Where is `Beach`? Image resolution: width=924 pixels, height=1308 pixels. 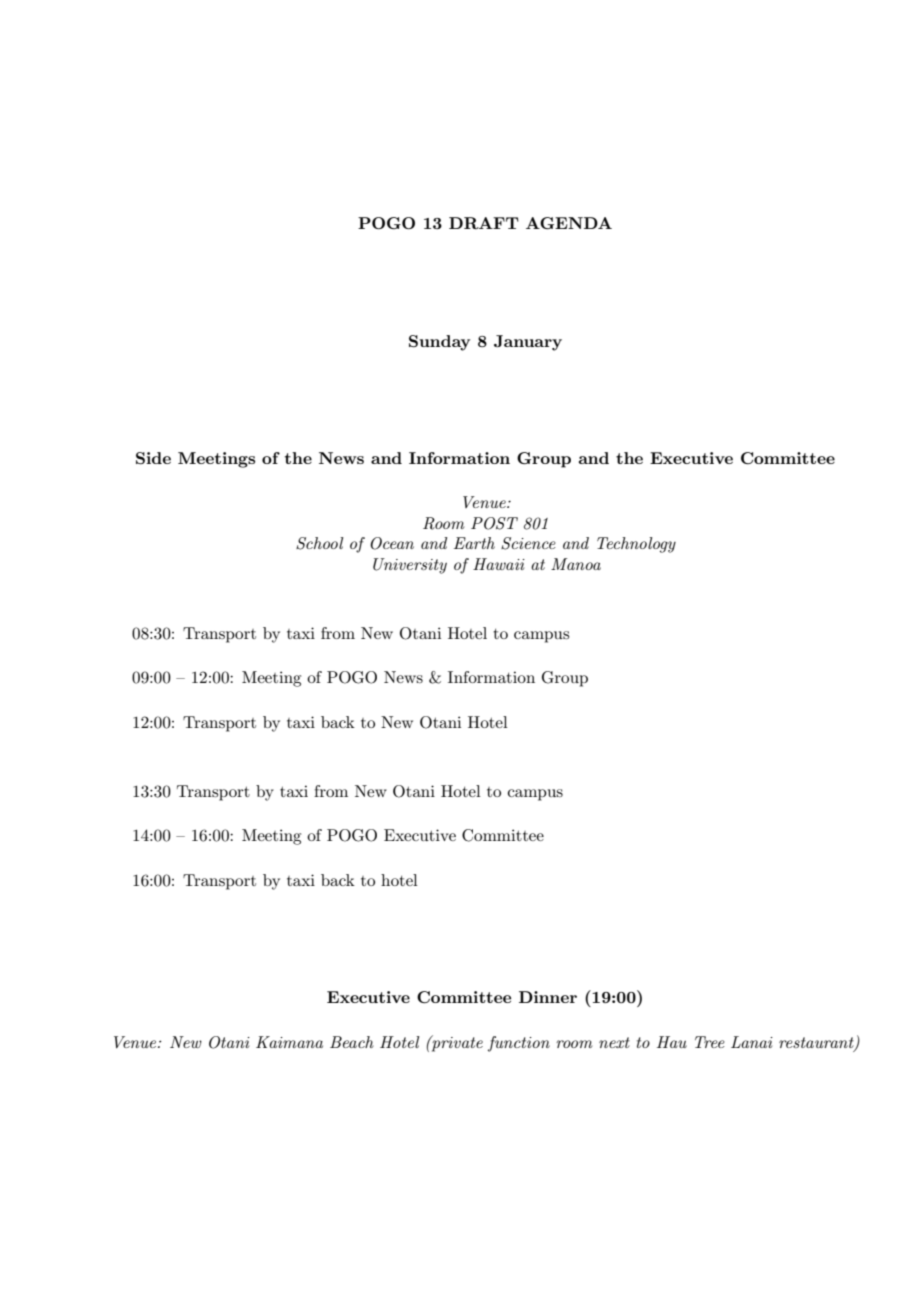 Beach is located at coordinates (352, 1042).
